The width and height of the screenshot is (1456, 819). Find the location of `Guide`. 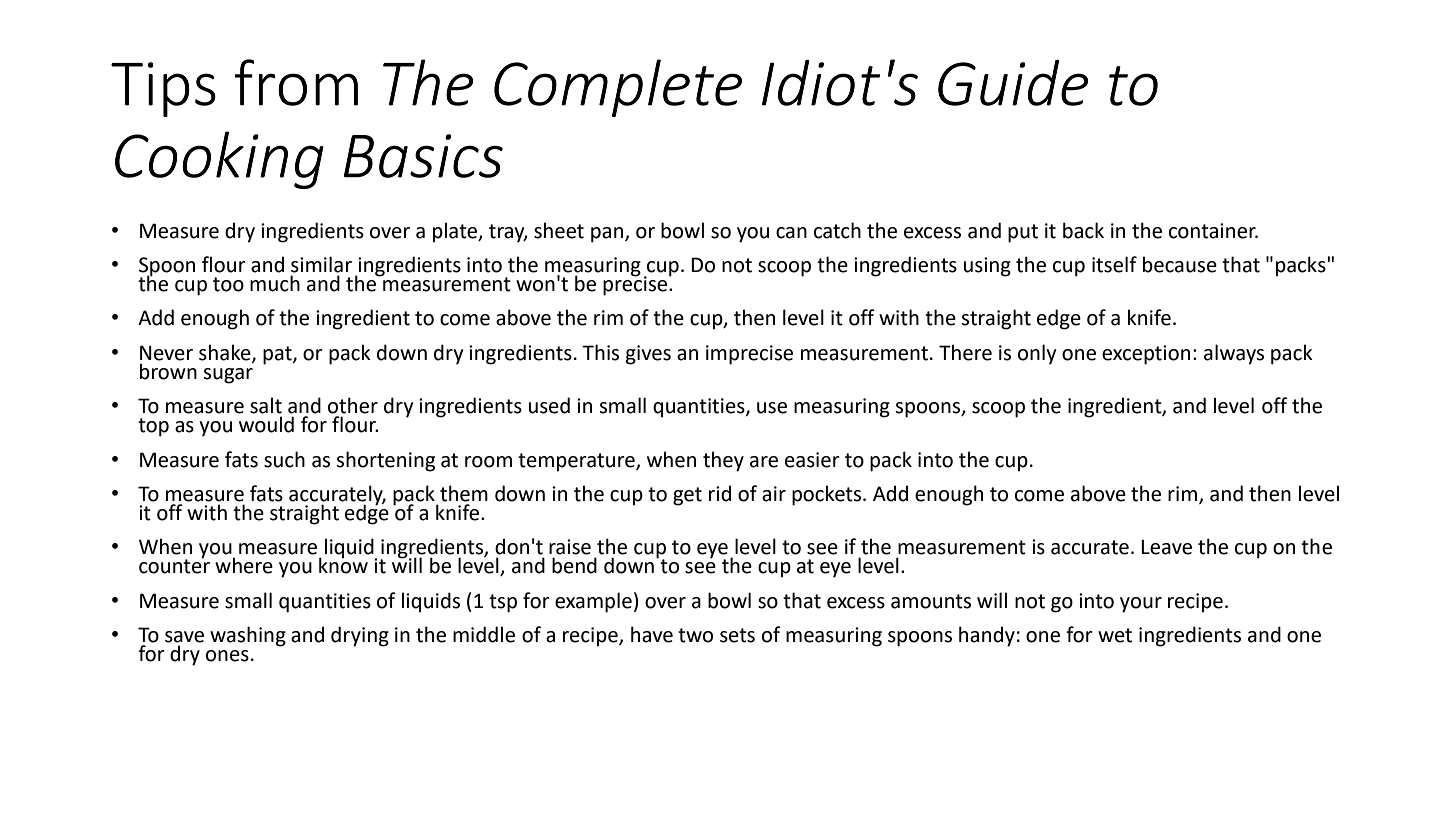

Guide is located at coordinates (1013, 83).
